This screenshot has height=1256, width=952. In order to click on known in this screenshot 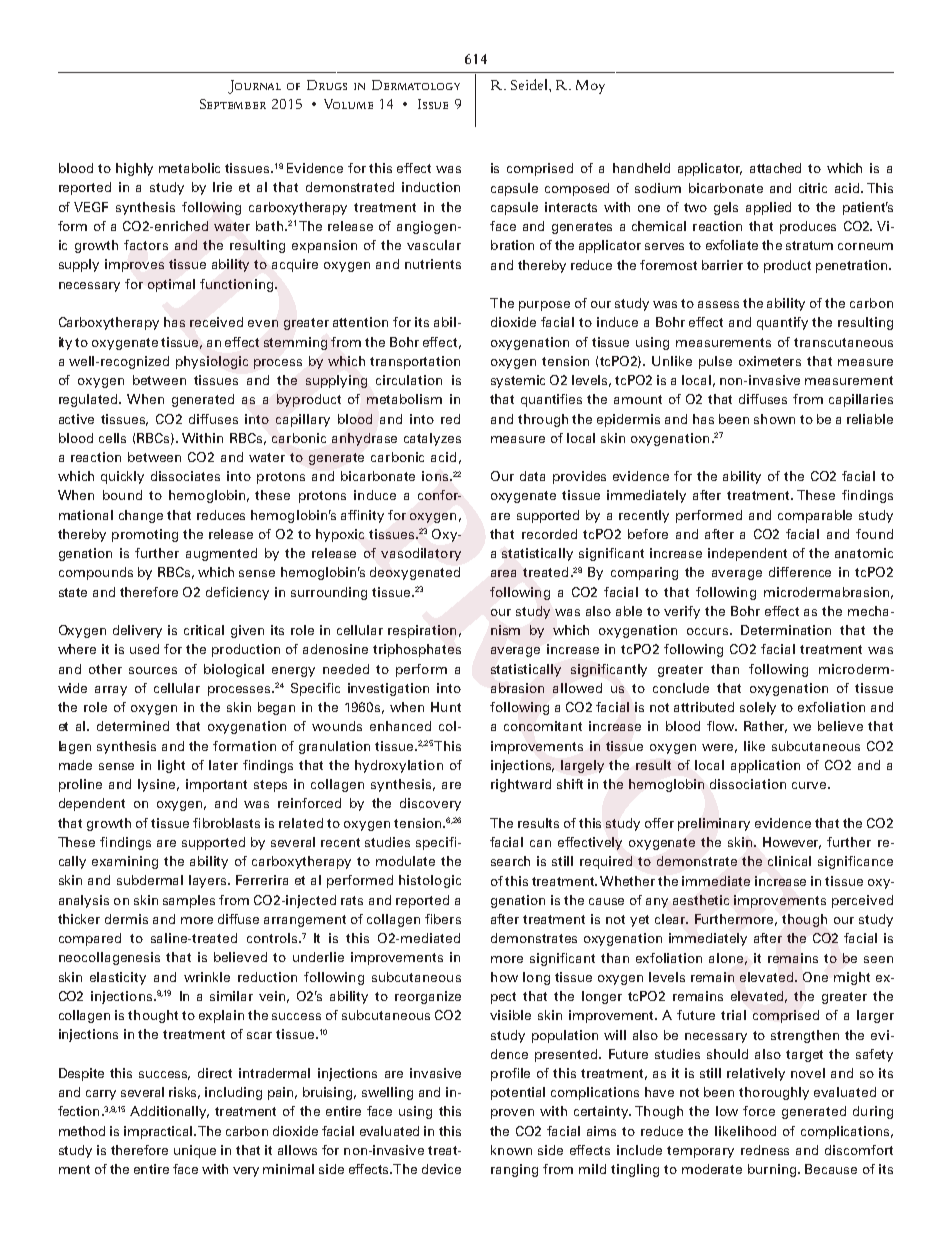, I will do `click(511, 1150)`.
